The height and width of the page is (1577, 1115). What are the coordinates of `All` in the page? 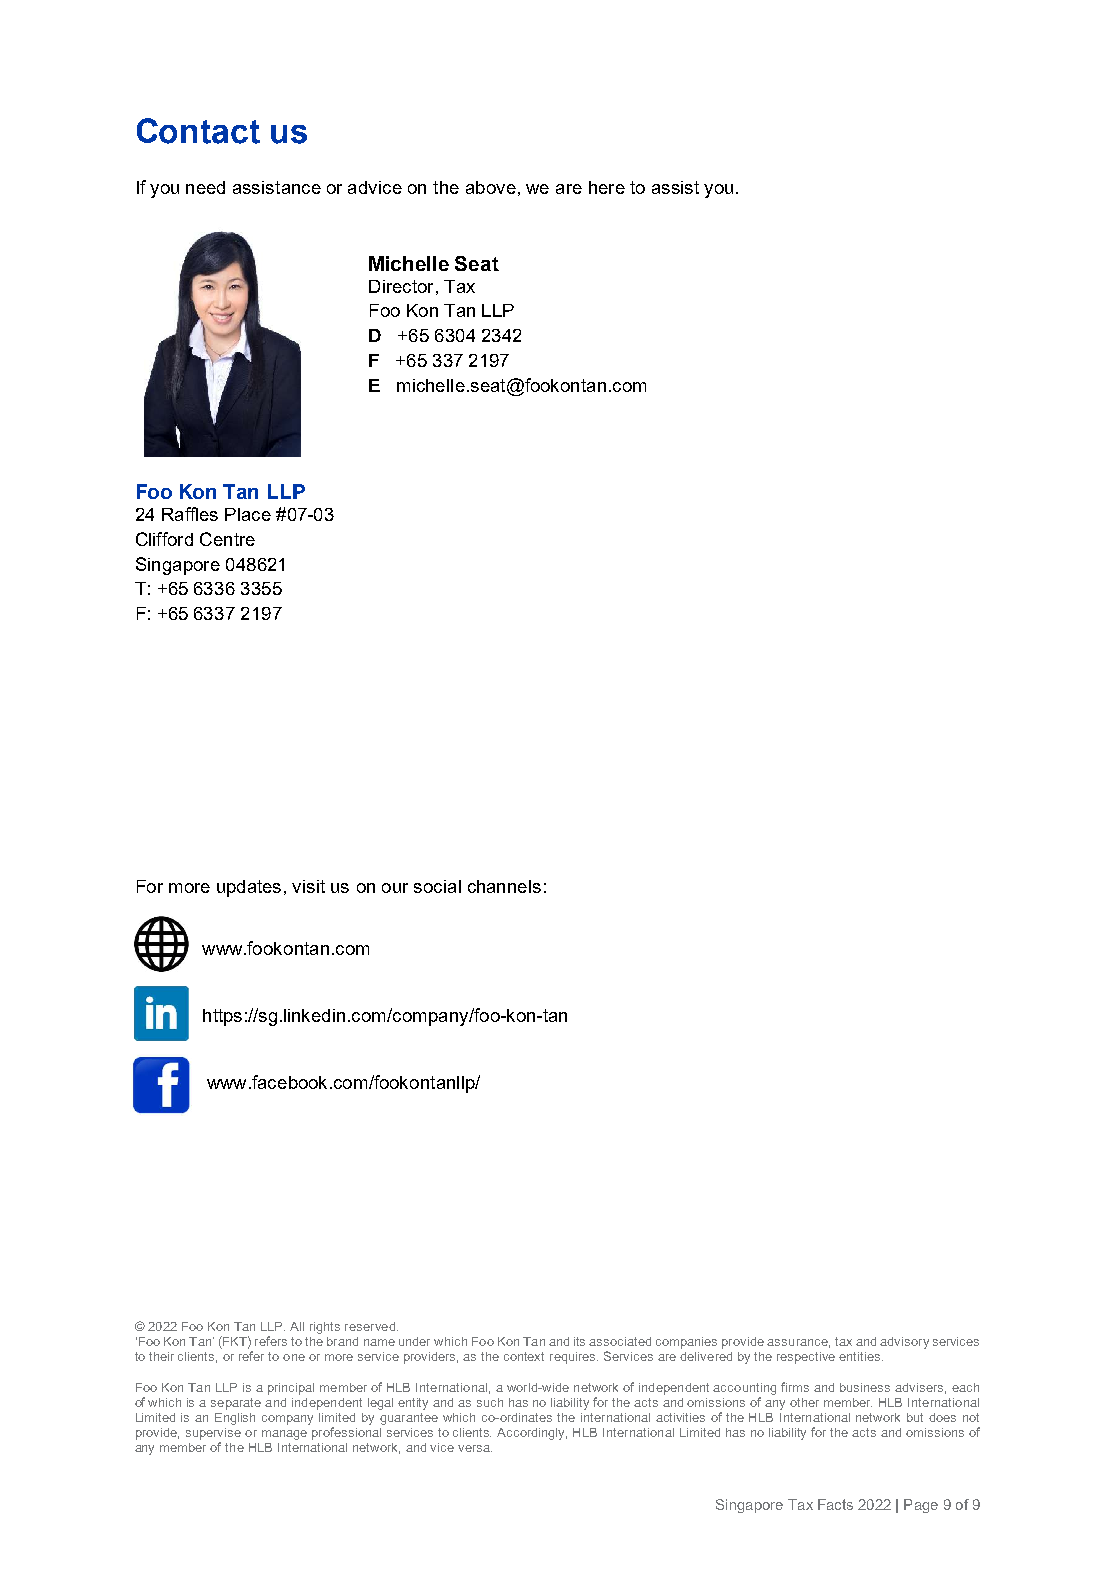 It's located at (297, 1326).
